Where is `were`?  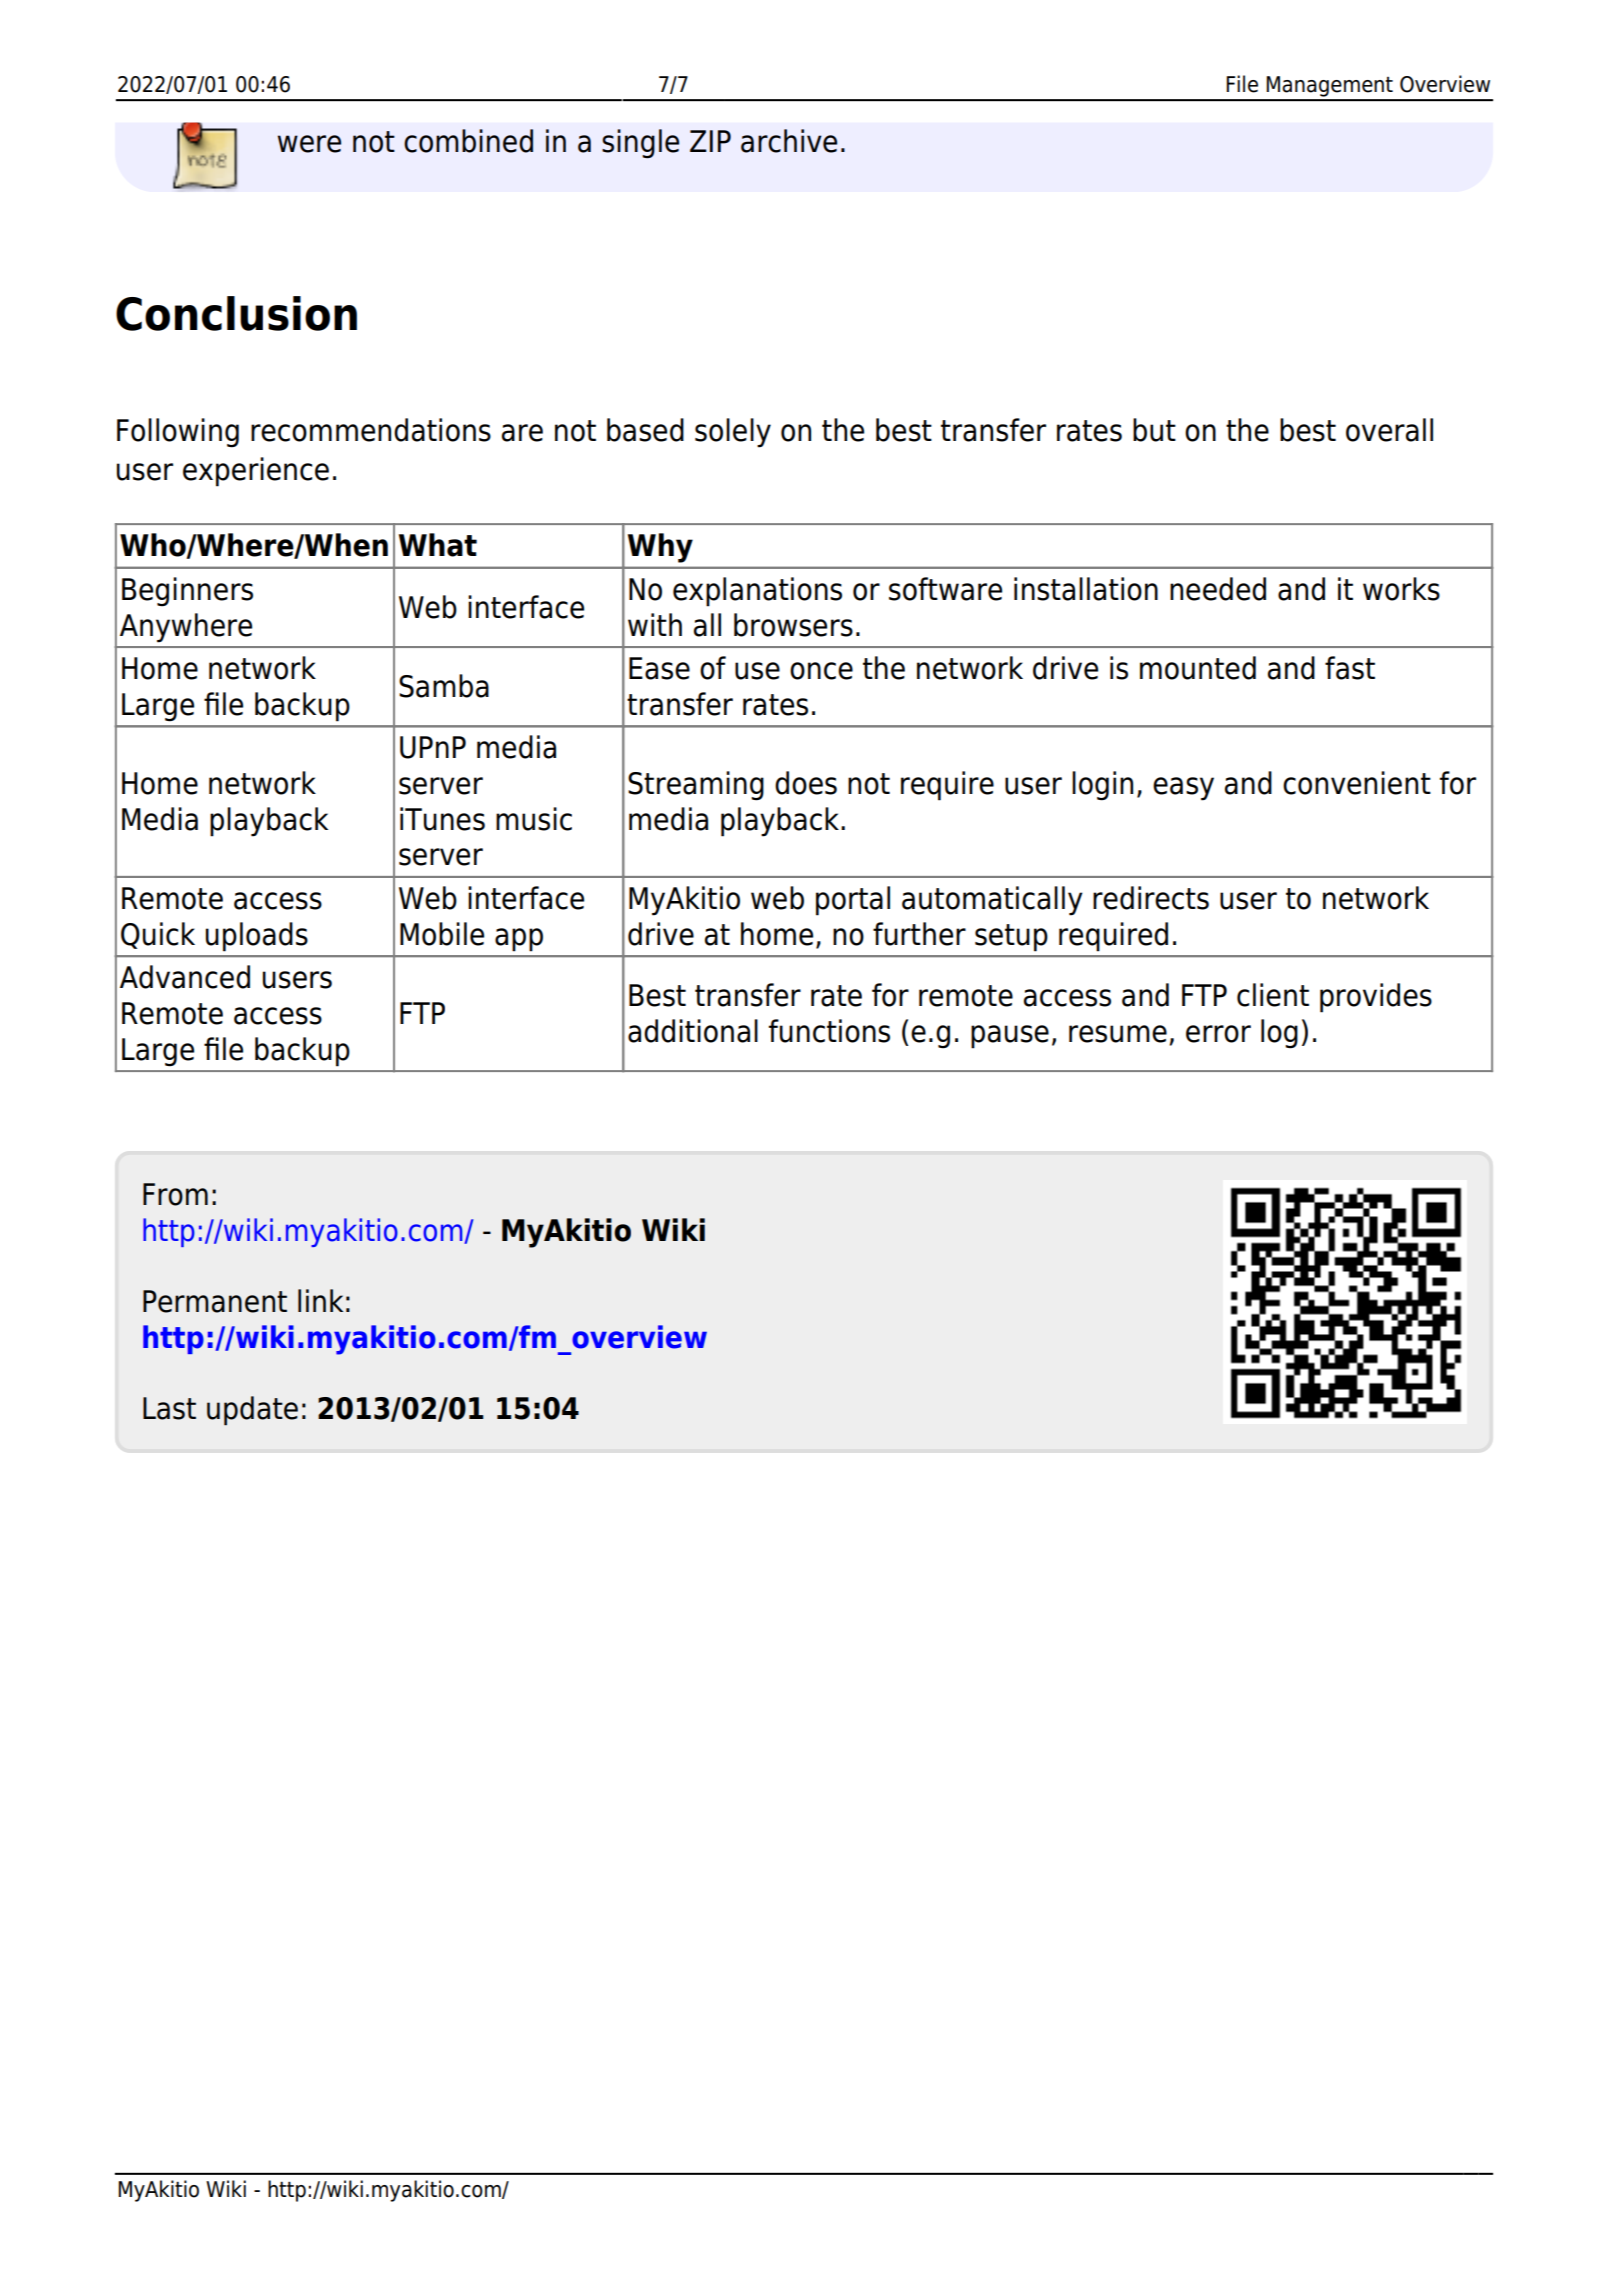
were is located at coordinates (309, 144).
